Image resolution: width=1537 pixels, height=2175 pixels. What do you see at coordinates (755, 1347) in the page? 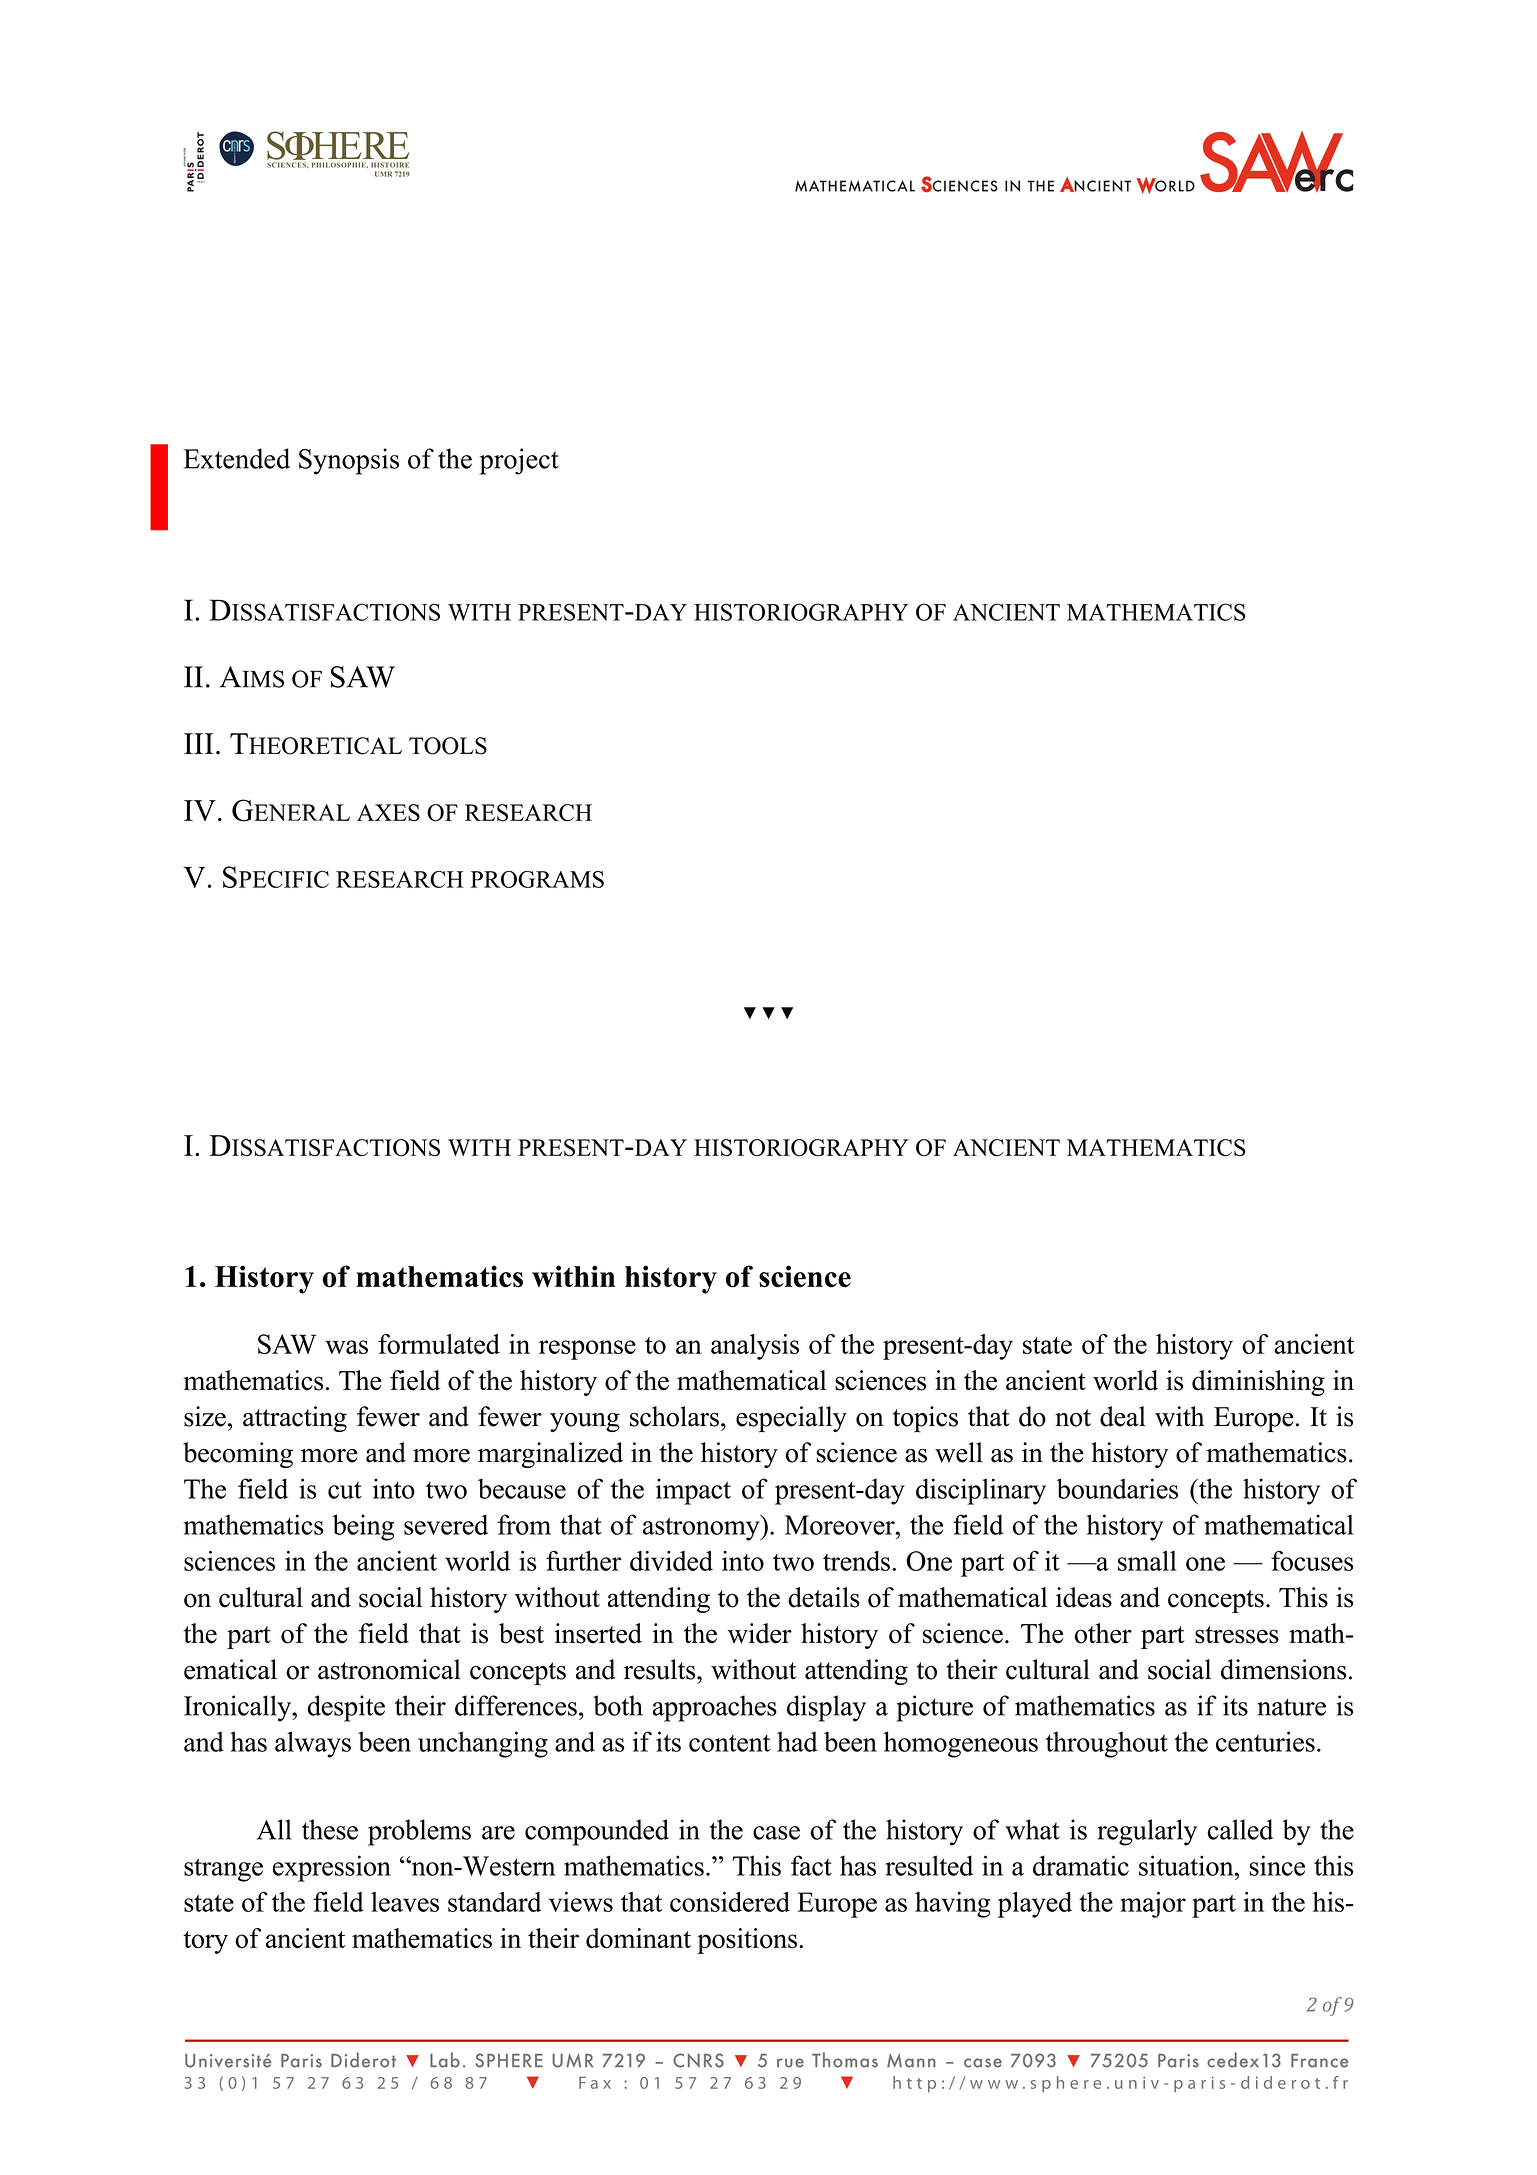
I see `analysis` at bounding box center [755, 1347].
